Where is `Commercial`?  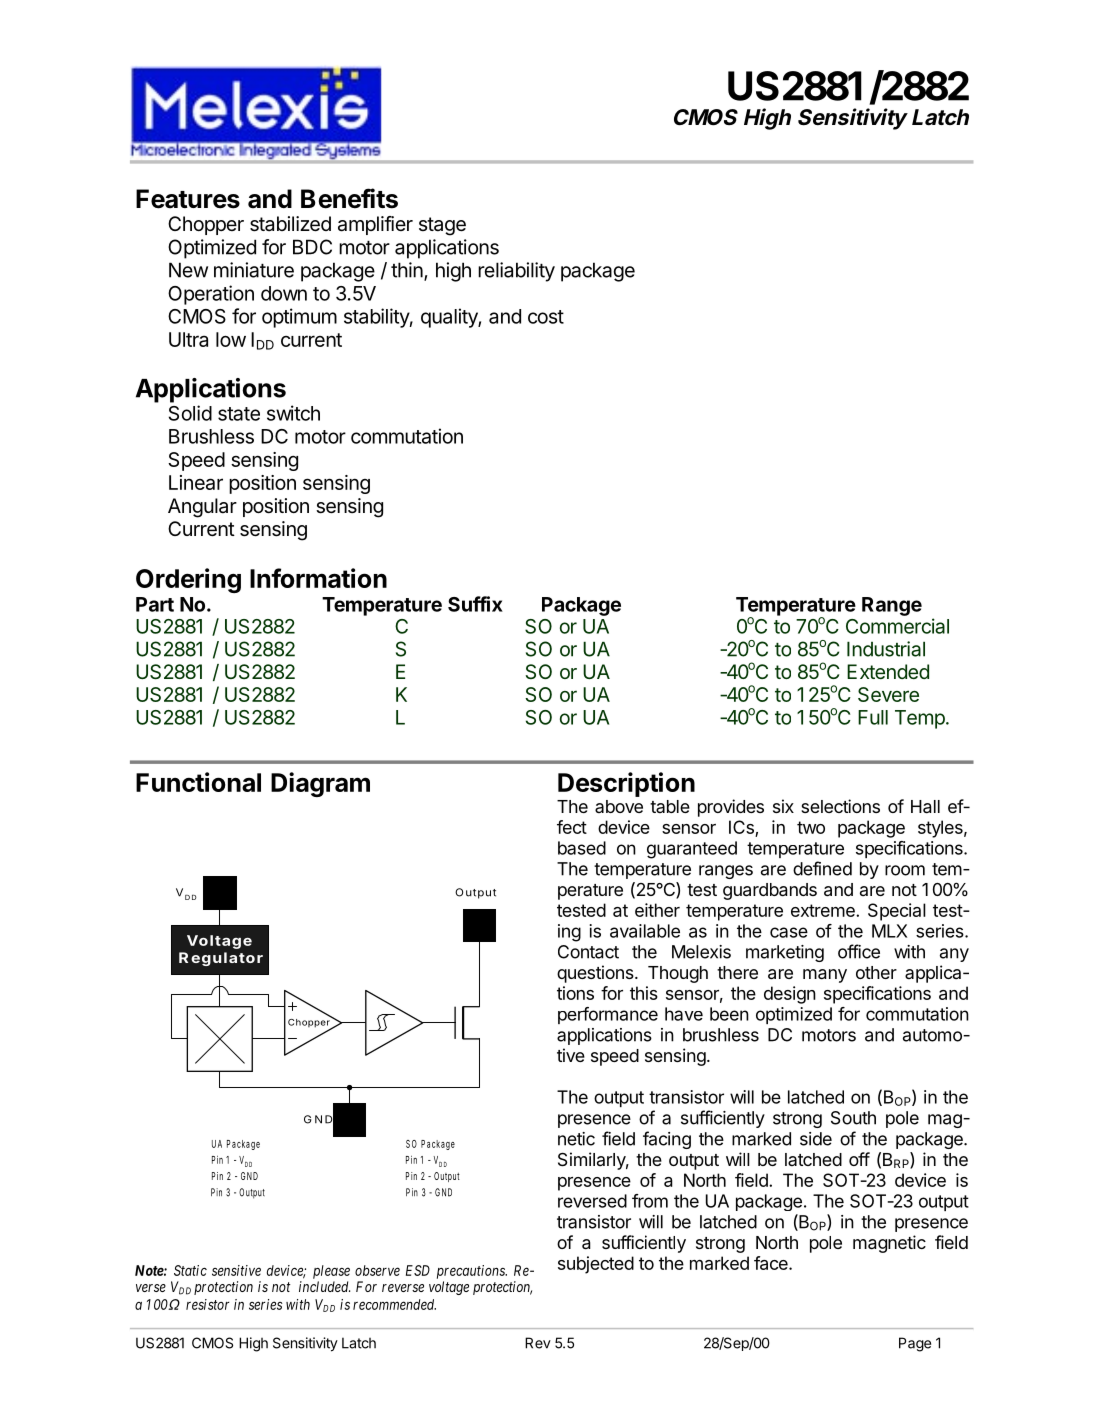 Commercial is located at coordinates (897, 626).
